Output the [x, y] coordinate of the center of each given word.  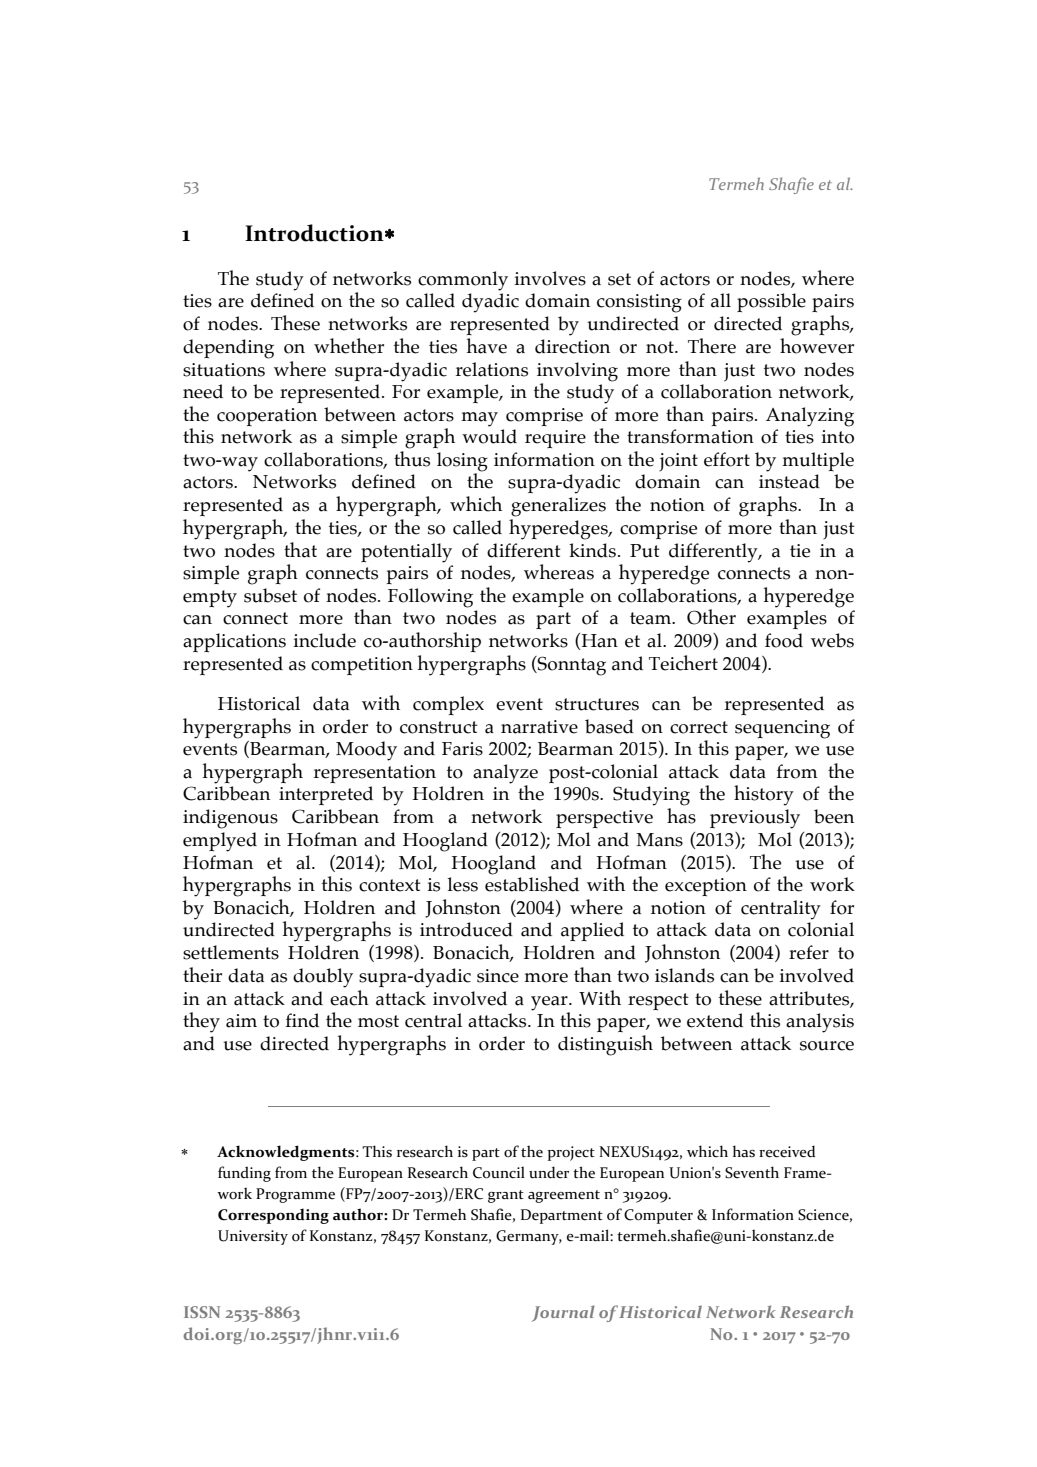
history [764, 795]
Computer [658, 1216]
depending [228, 349]
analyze [505, 775]
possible [771, 302]
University [253, 1237]
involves [550, 278]
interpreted [326, 795]
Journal [563, 1313]
